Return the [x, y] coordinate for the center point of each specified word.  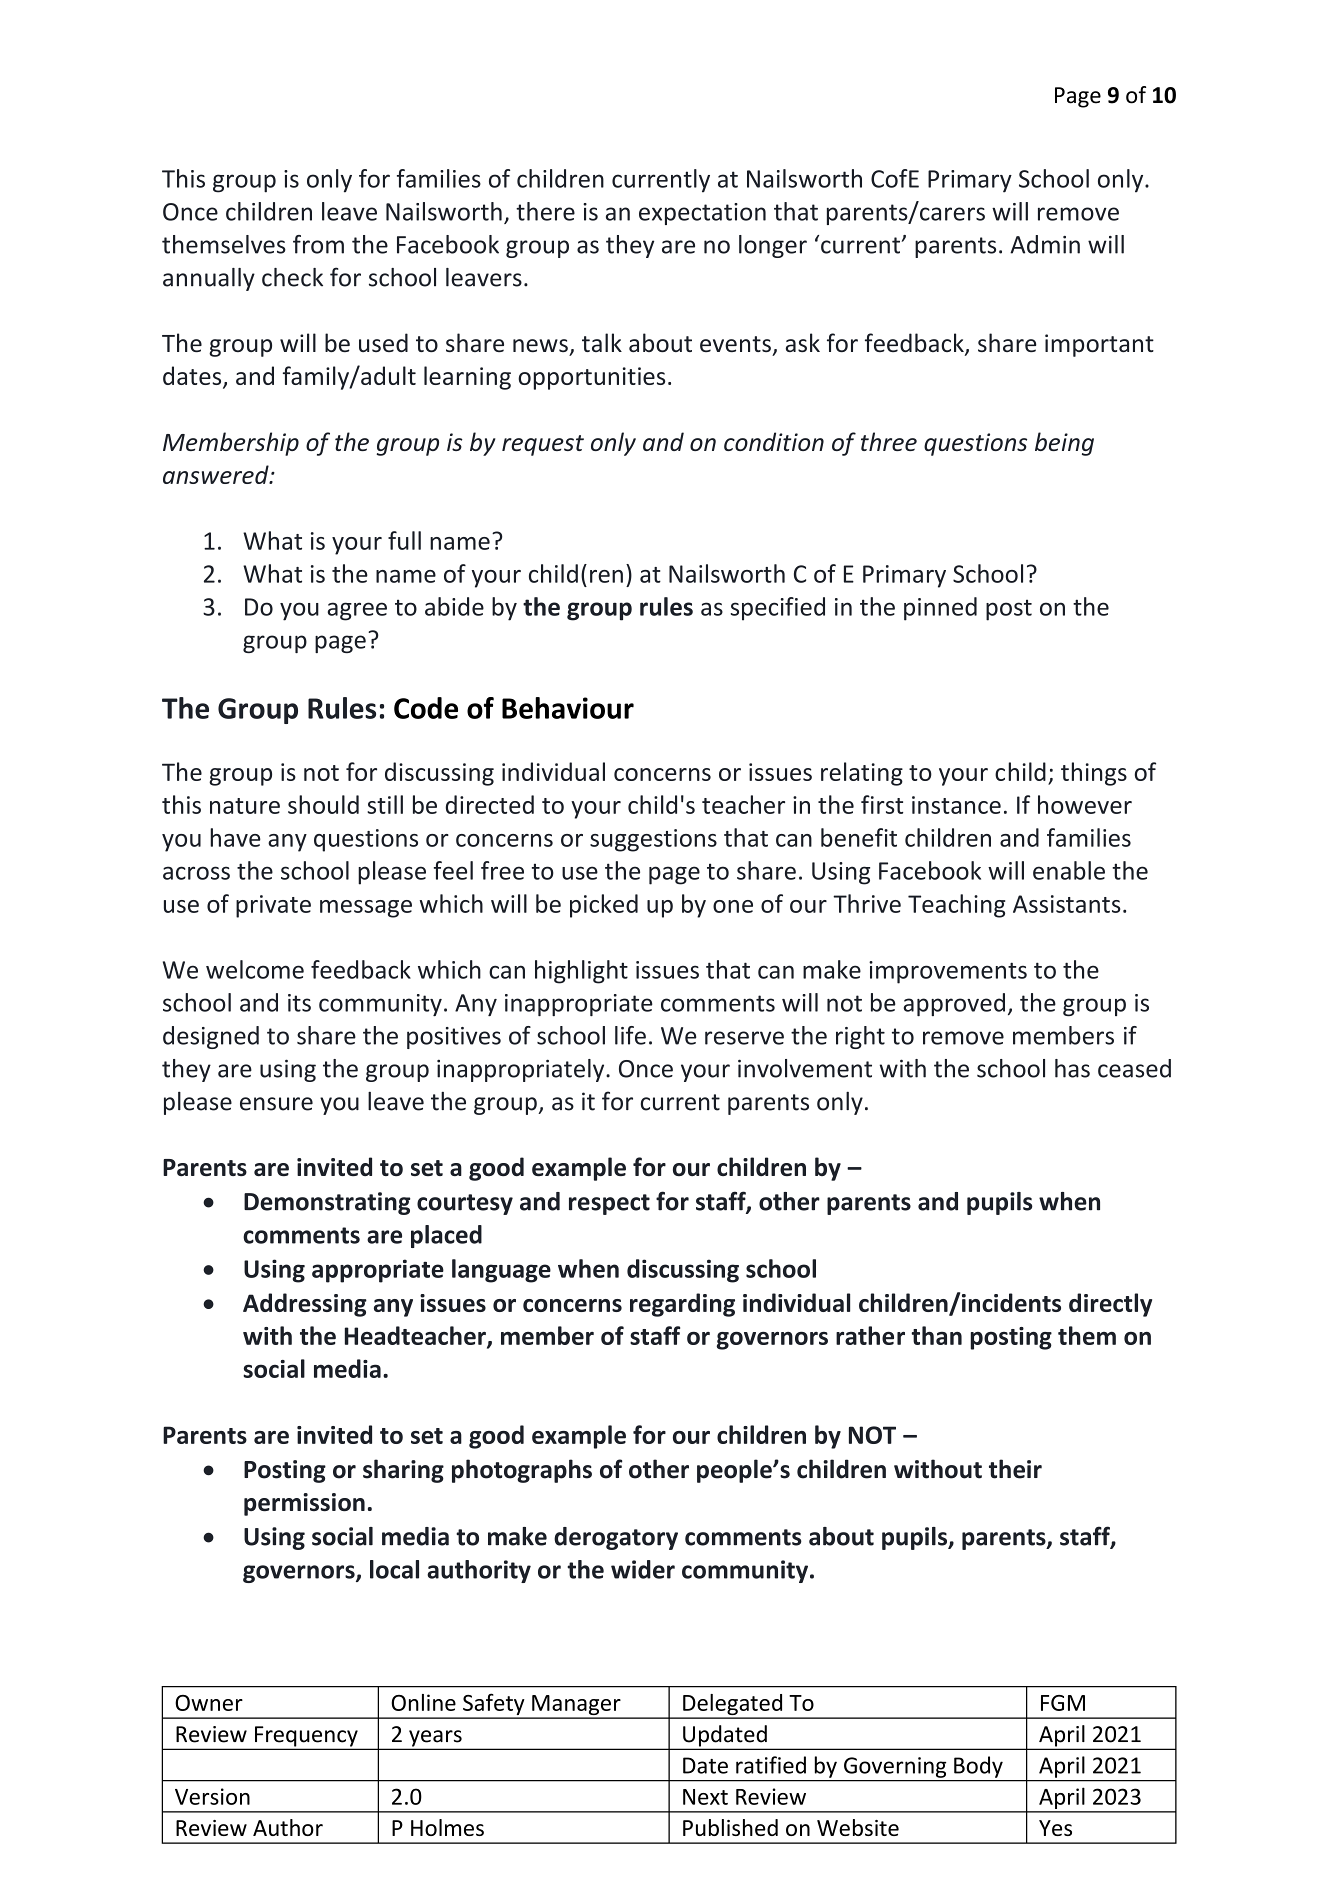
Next [705, 1797]
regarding [682, 1305]
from [318, 244]
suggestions [653, 840]
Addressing [305, 1305]
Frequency [306, 1737]
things [1094, 774]
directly [1110, 1305]
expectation [702, 214]
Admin [1045, 244]
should [323, 804]
